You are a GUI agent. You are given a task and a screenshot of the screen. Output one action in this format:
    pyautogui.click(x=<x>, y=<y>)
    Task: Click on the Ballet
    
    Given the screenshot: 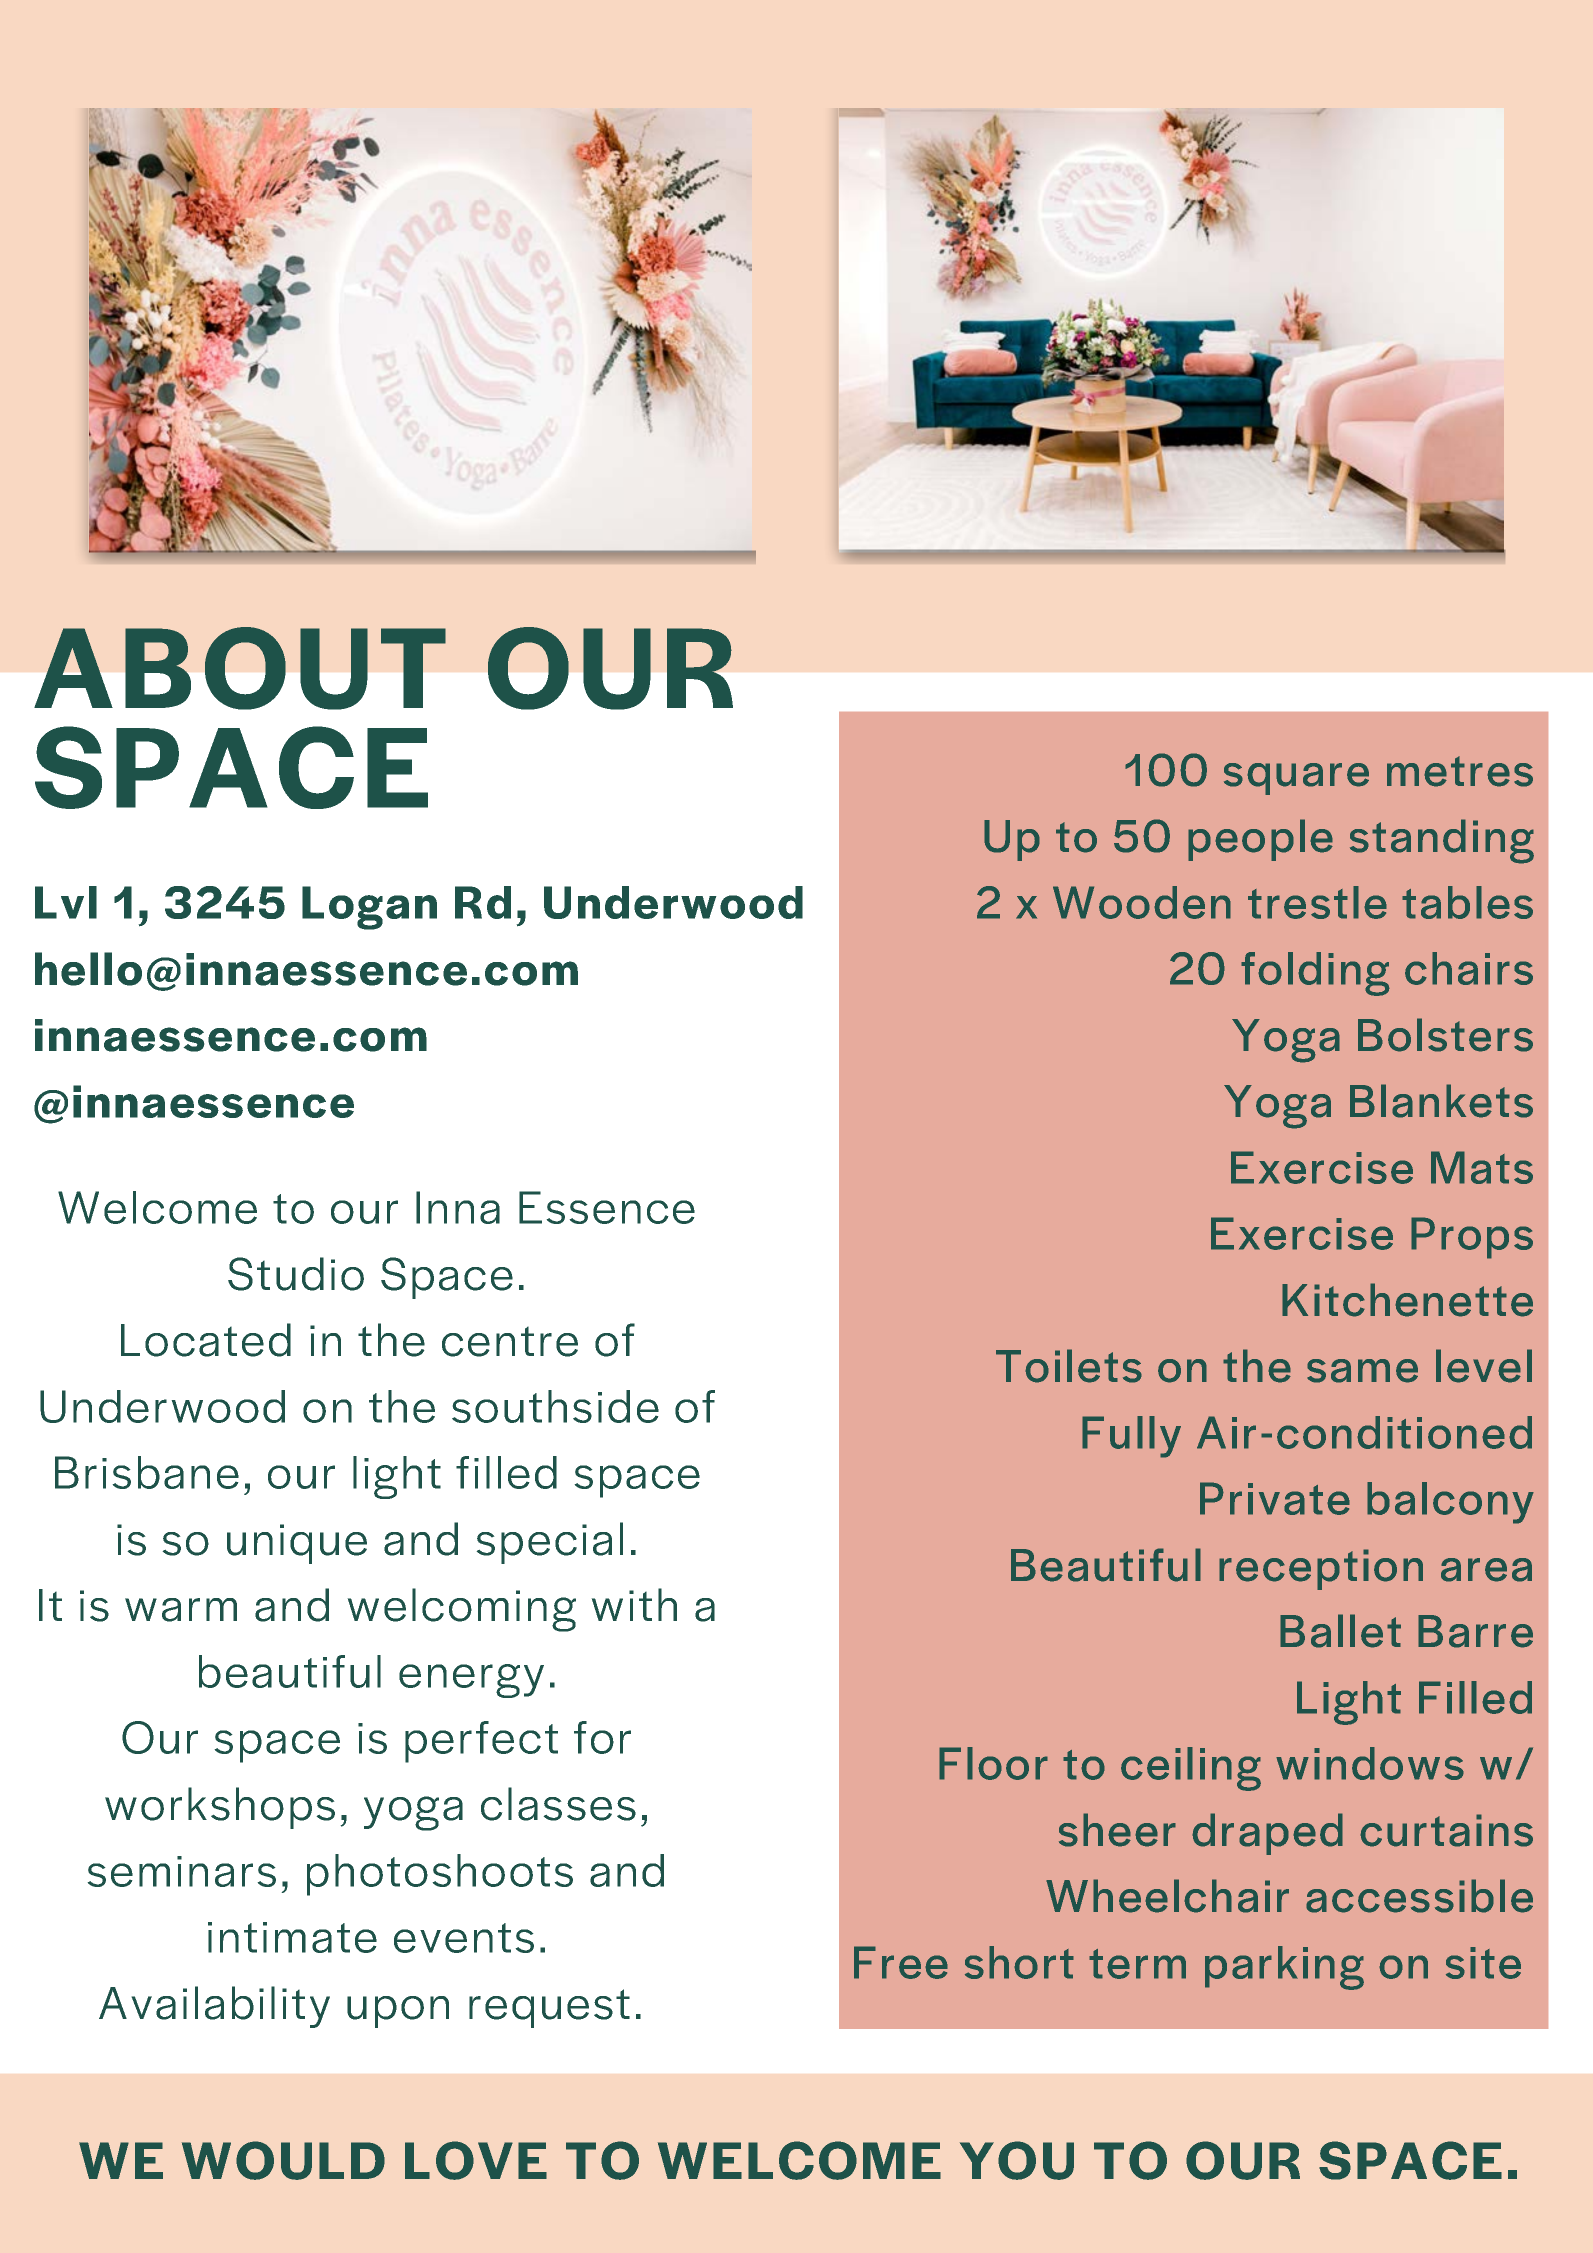 What is the action you would take?
    pyautogui.click(x=1340, y=1631)
